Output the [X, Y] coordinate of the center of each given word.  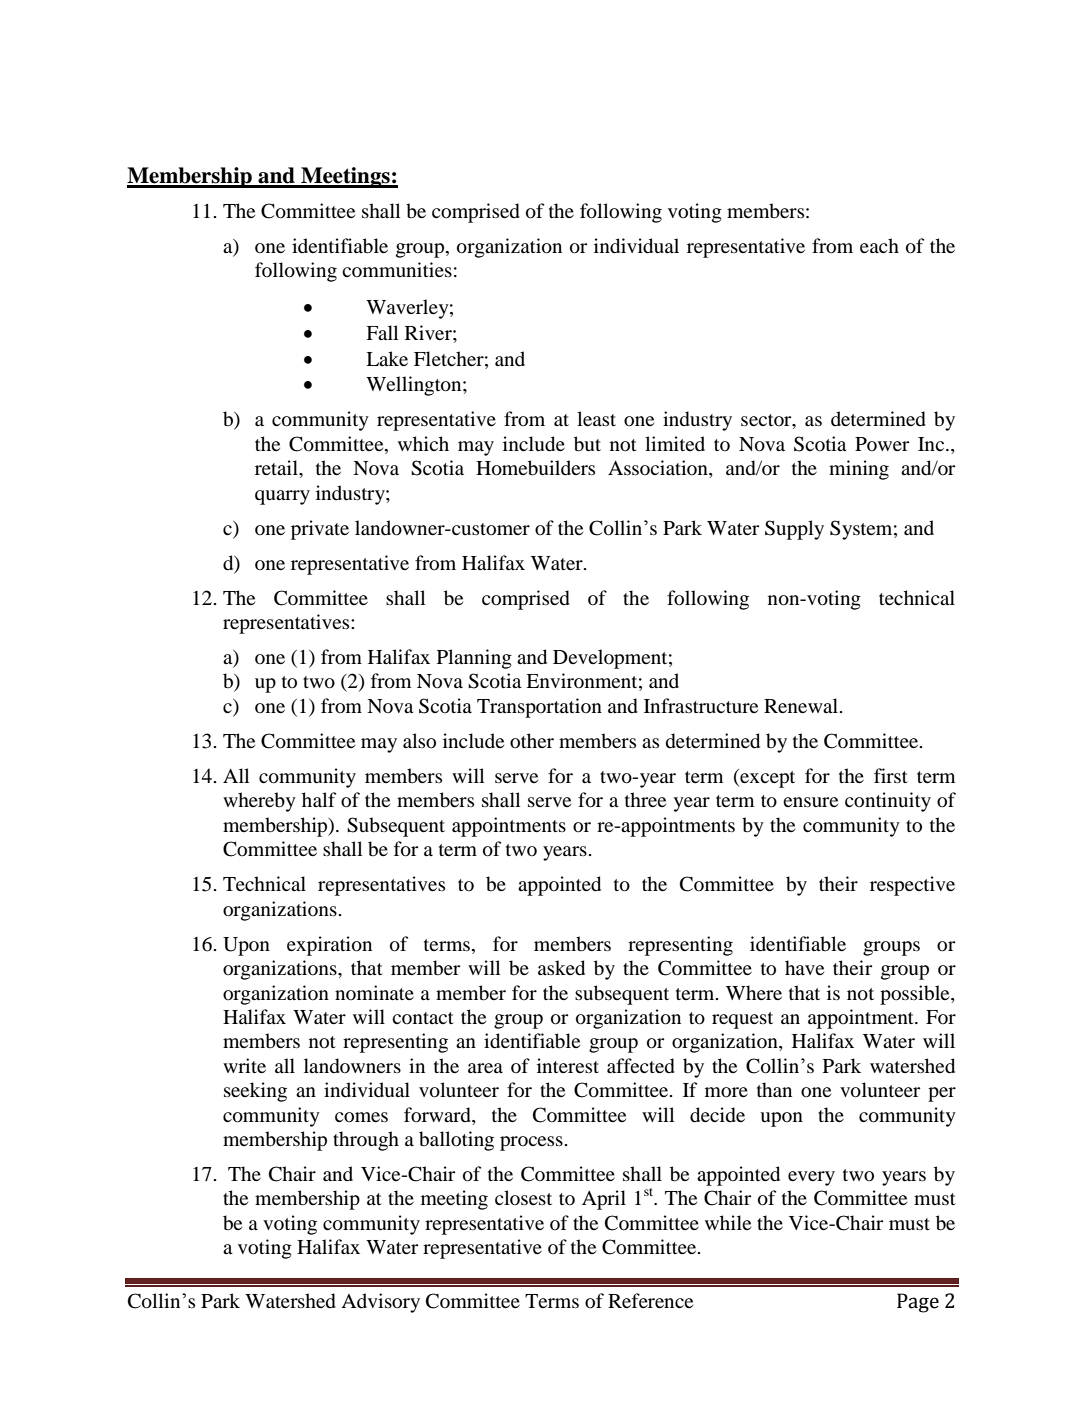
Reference [650, 1300]
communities [397, 269]
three [645, 799]
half [319, 799]
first [891, 775]
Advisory [380, 1303]
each [879, 245]
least [596, 418]
